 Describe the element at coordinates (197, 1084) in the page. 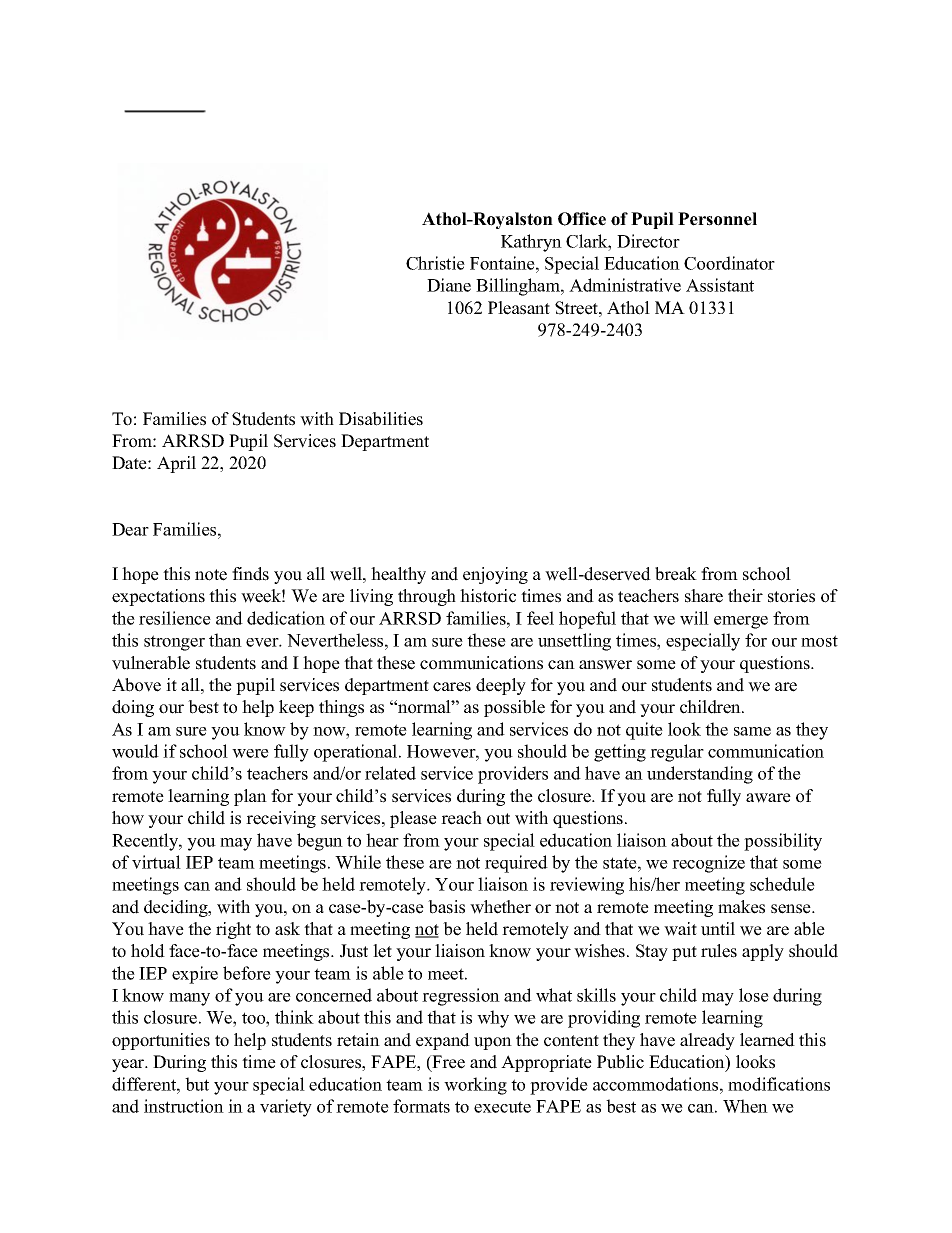

I see `but` at that location.
